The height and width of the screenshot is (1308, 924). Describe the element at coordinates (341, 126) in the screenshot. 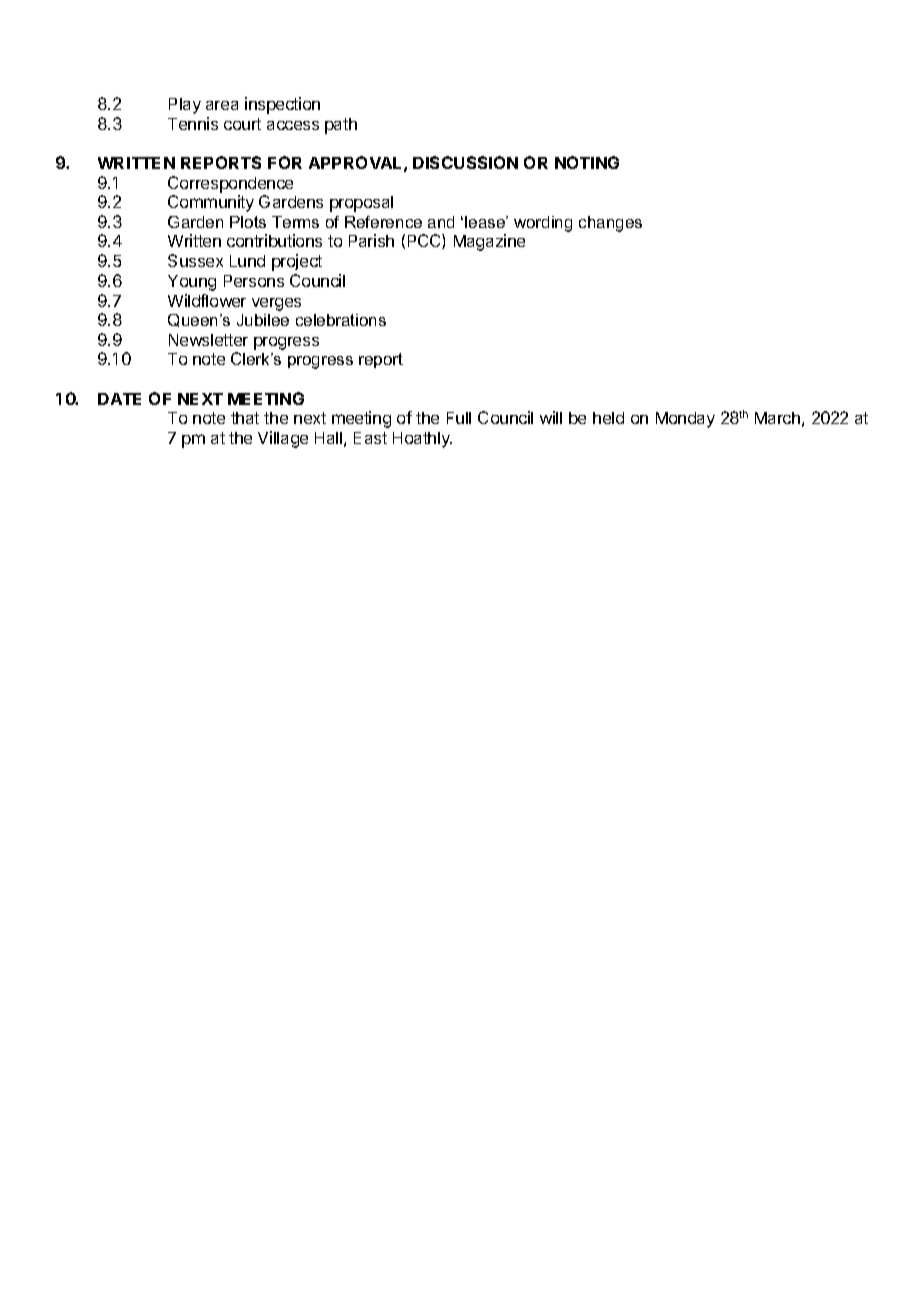

I see `path` at that location.
